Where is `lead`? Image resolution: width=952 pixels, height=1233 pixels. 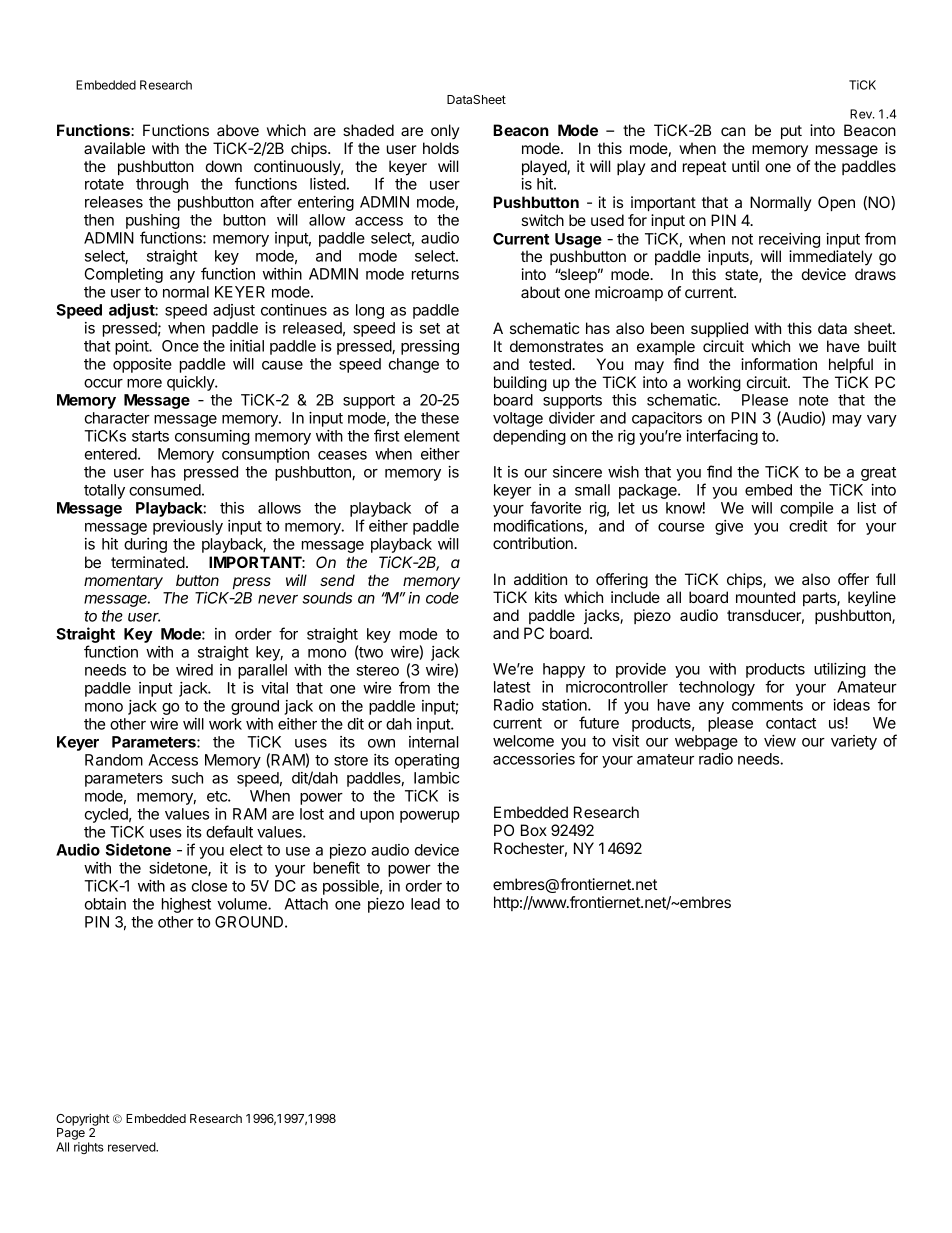 lead is located at coordinates (425, 904).
